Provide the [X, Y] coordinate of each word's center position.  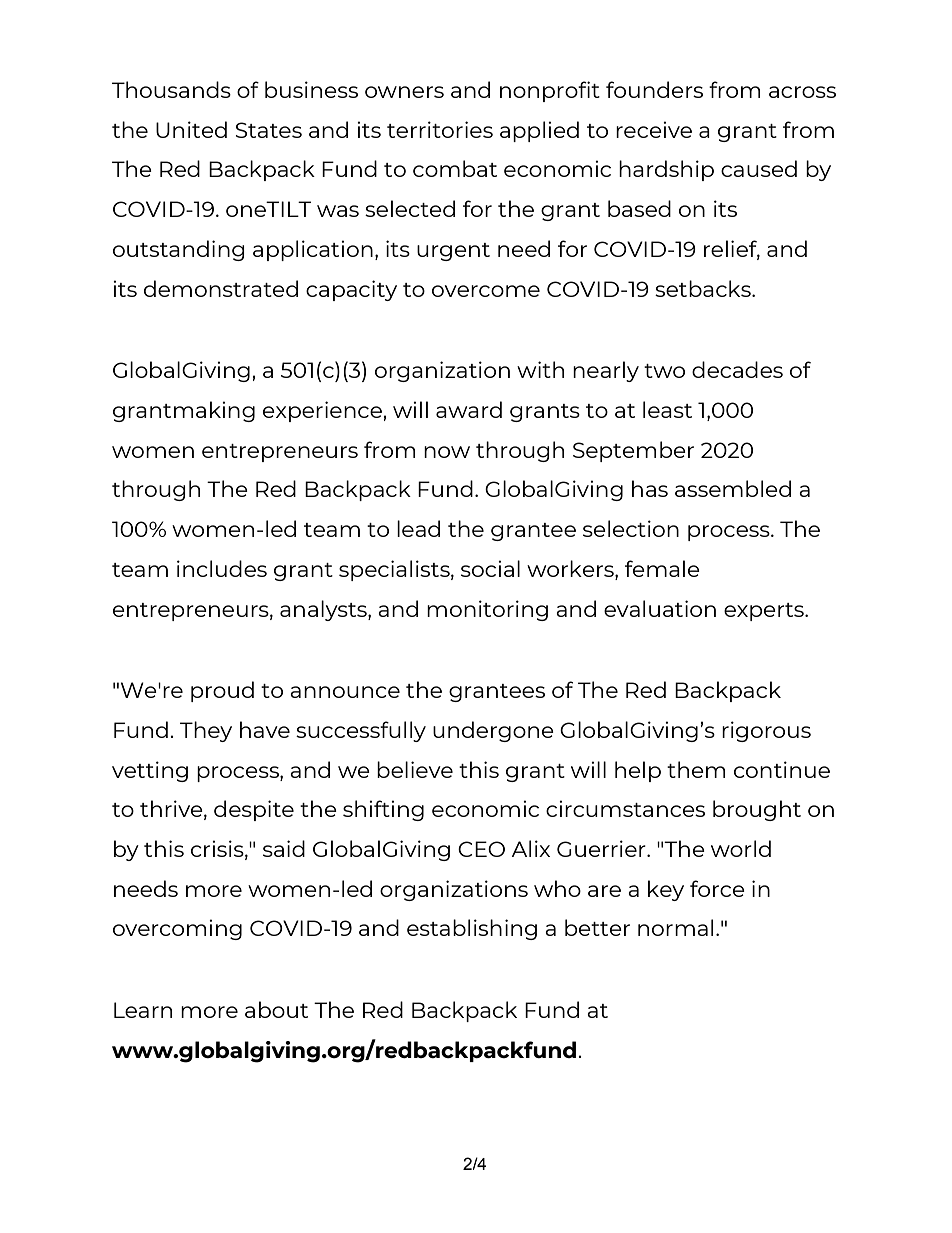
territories [440, 129]
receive [654, 129]
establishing [472, 929]
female [662, 568]
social [490, 568]
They [206, 731]
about [276, 1009]
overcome [486, 291]
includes [222, 568]
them [696, 769]
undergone [493, 731]
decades [737, 369]
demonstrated [221, 288]
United [191, 129]
